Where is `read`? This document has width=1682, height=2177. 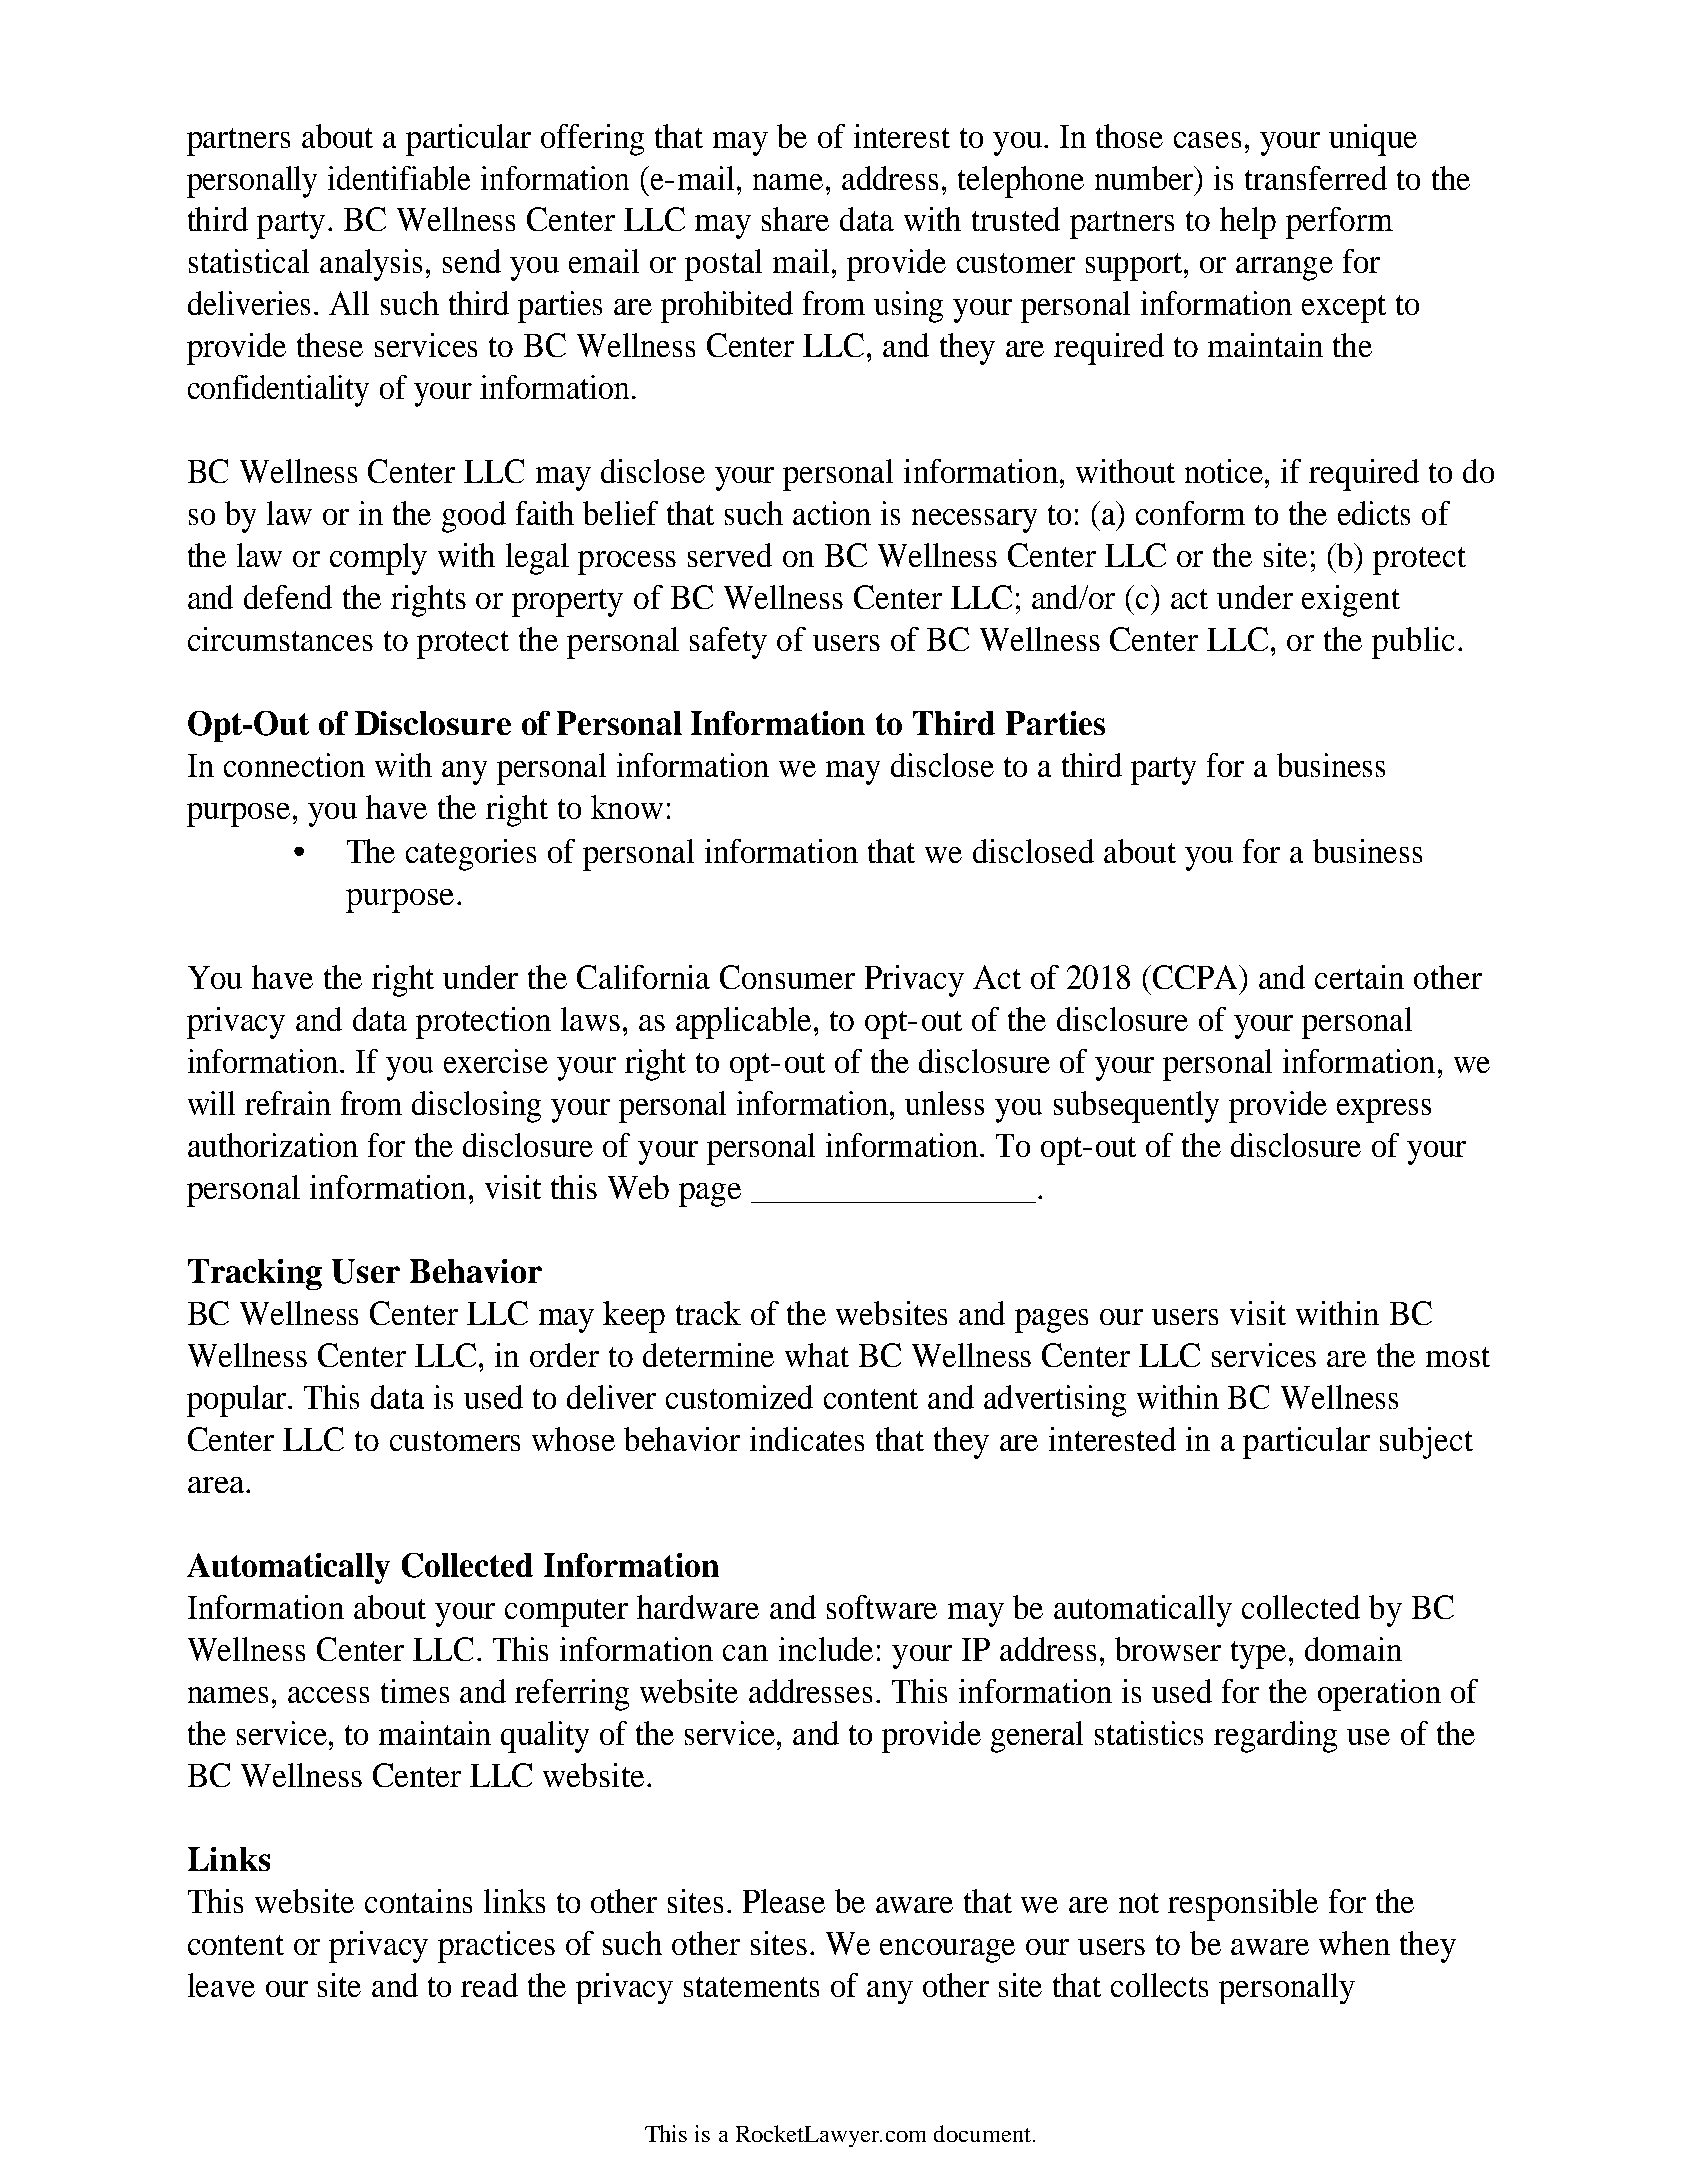
read is located at coordinates (489, 1985).
